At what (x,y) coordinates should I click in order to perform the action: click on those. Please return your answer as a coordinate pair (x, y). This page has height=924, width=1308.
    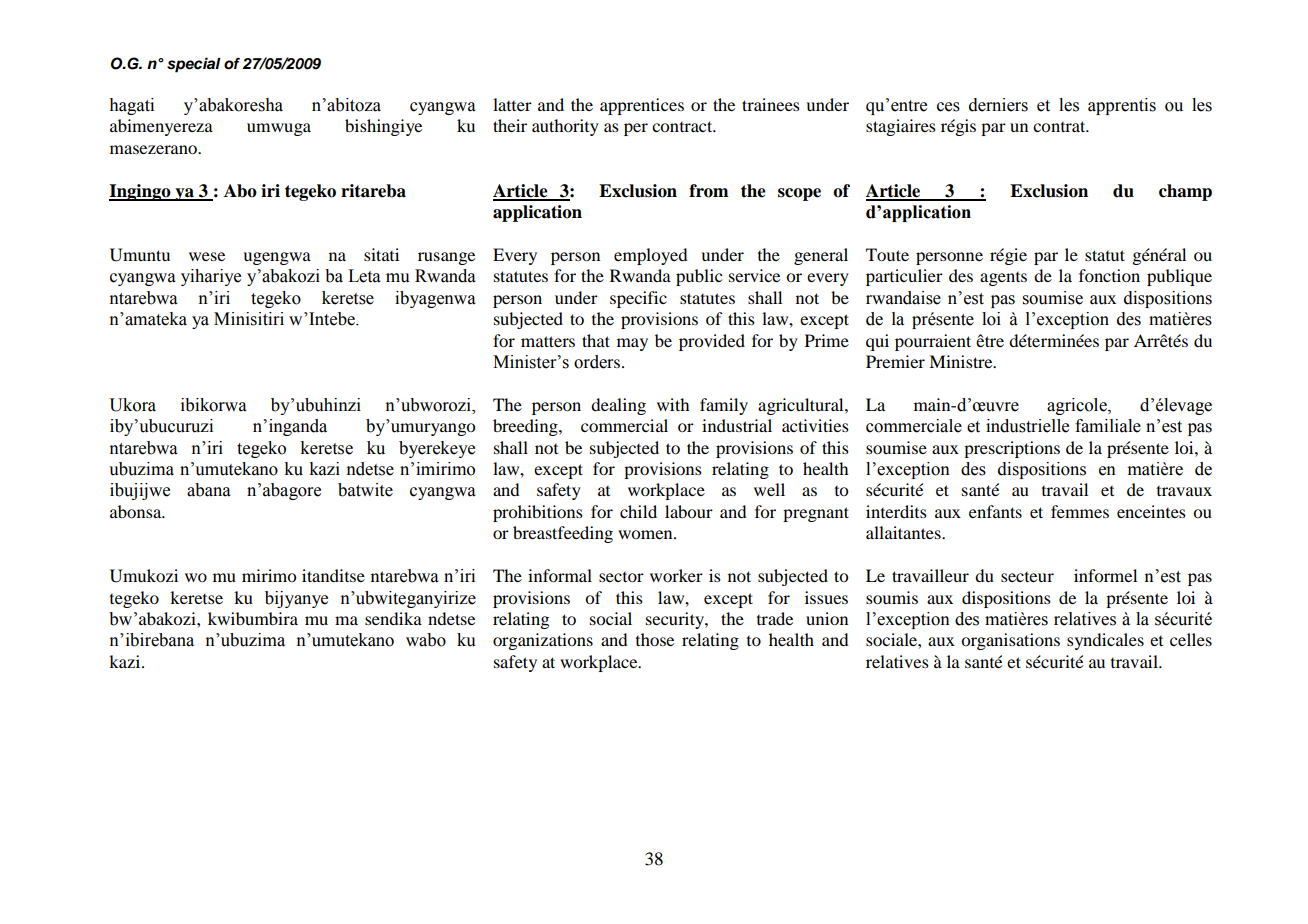
    Looking at the image, I should click on (655, 639).
